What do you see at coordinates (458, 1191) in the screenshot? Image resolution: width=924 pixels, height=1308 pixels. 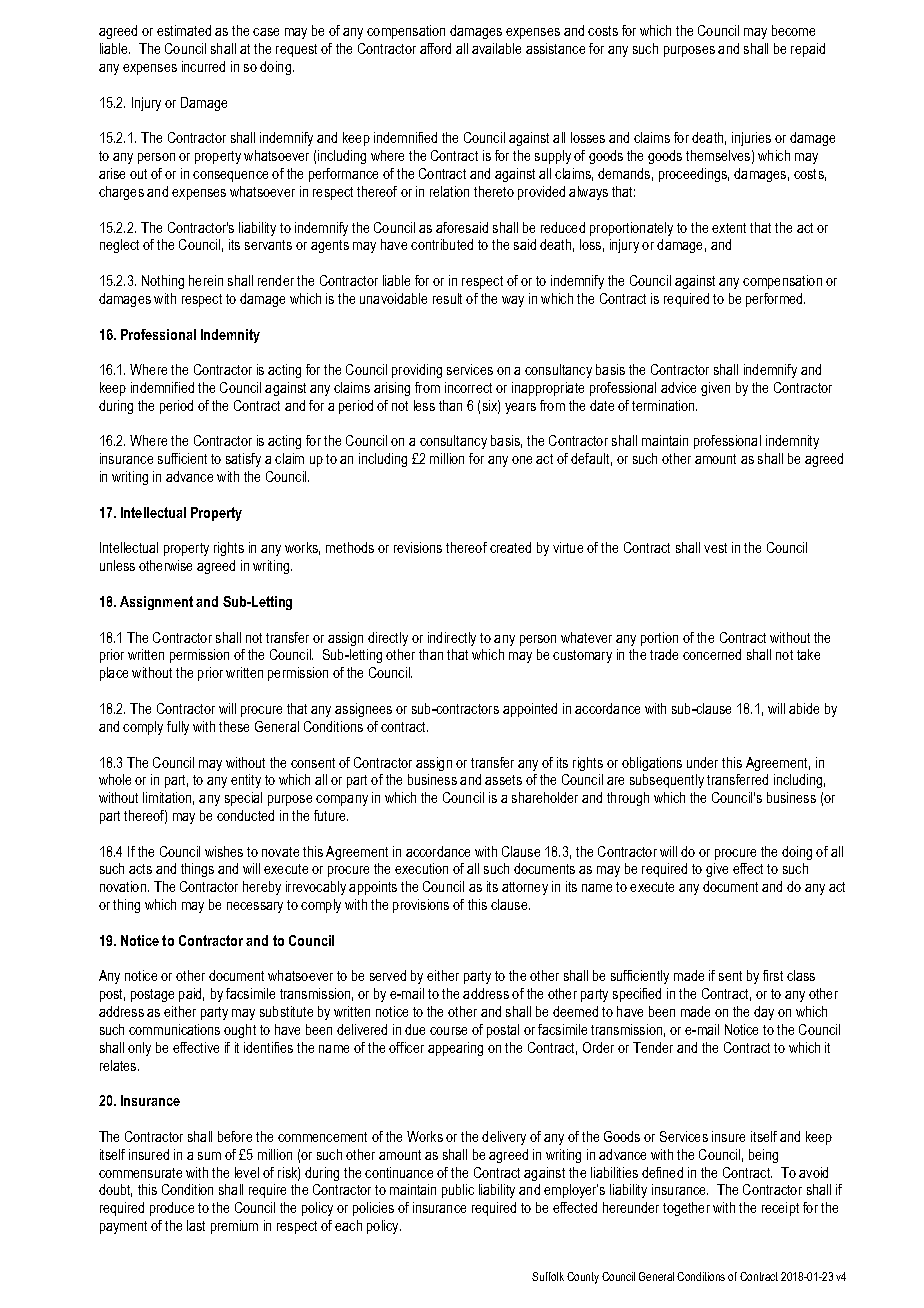 I see `public` at bounding box center [458, 1191].
